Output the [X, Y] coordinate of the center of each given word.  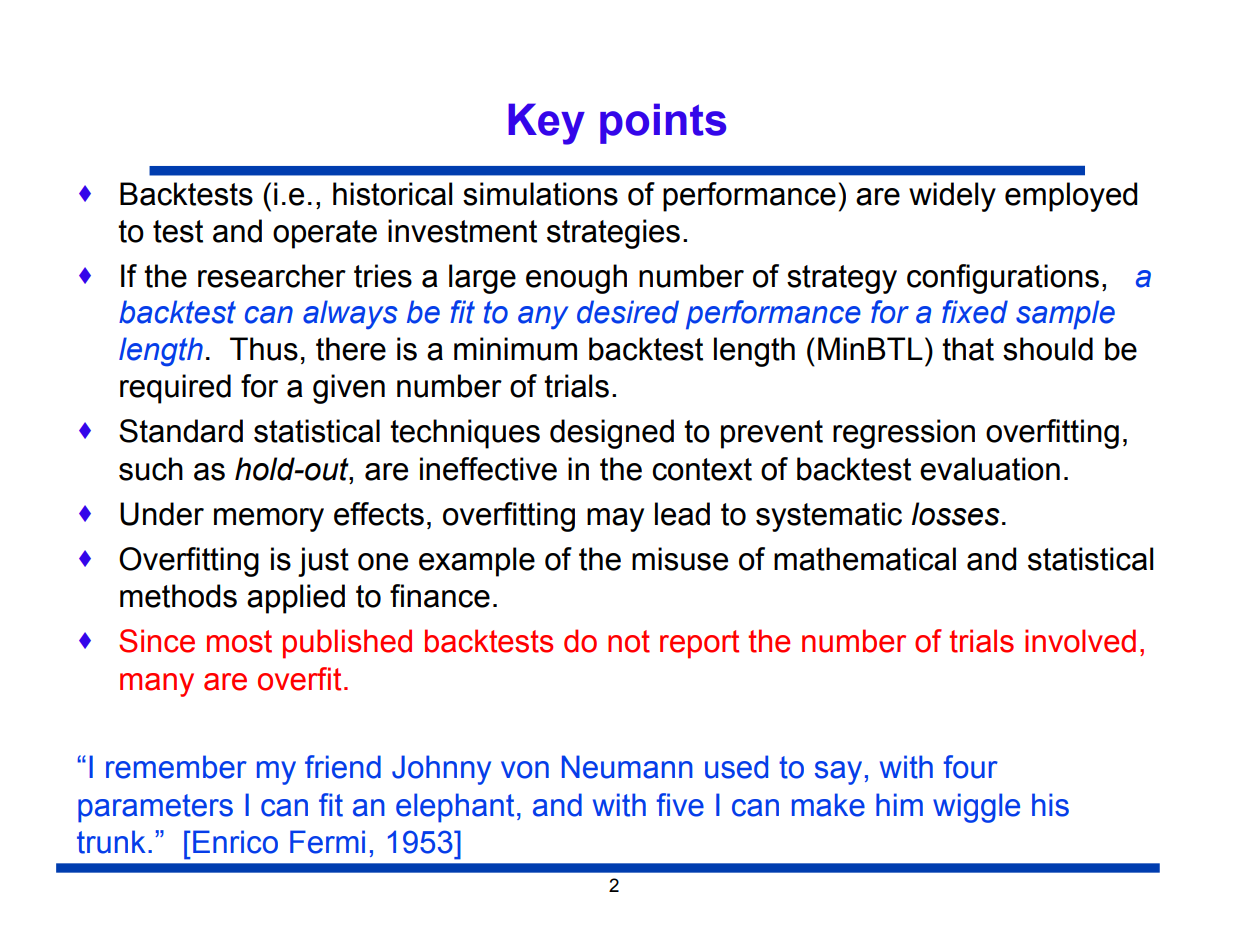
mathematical [865, 559]
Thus [264, 349]
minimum [515, 349]
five [680, 805]
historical [392, 194]
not [629, 641]
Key [546, 124]
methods [178, 596]
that [968, 349]
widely [952, 197]
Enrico [235, 842]
